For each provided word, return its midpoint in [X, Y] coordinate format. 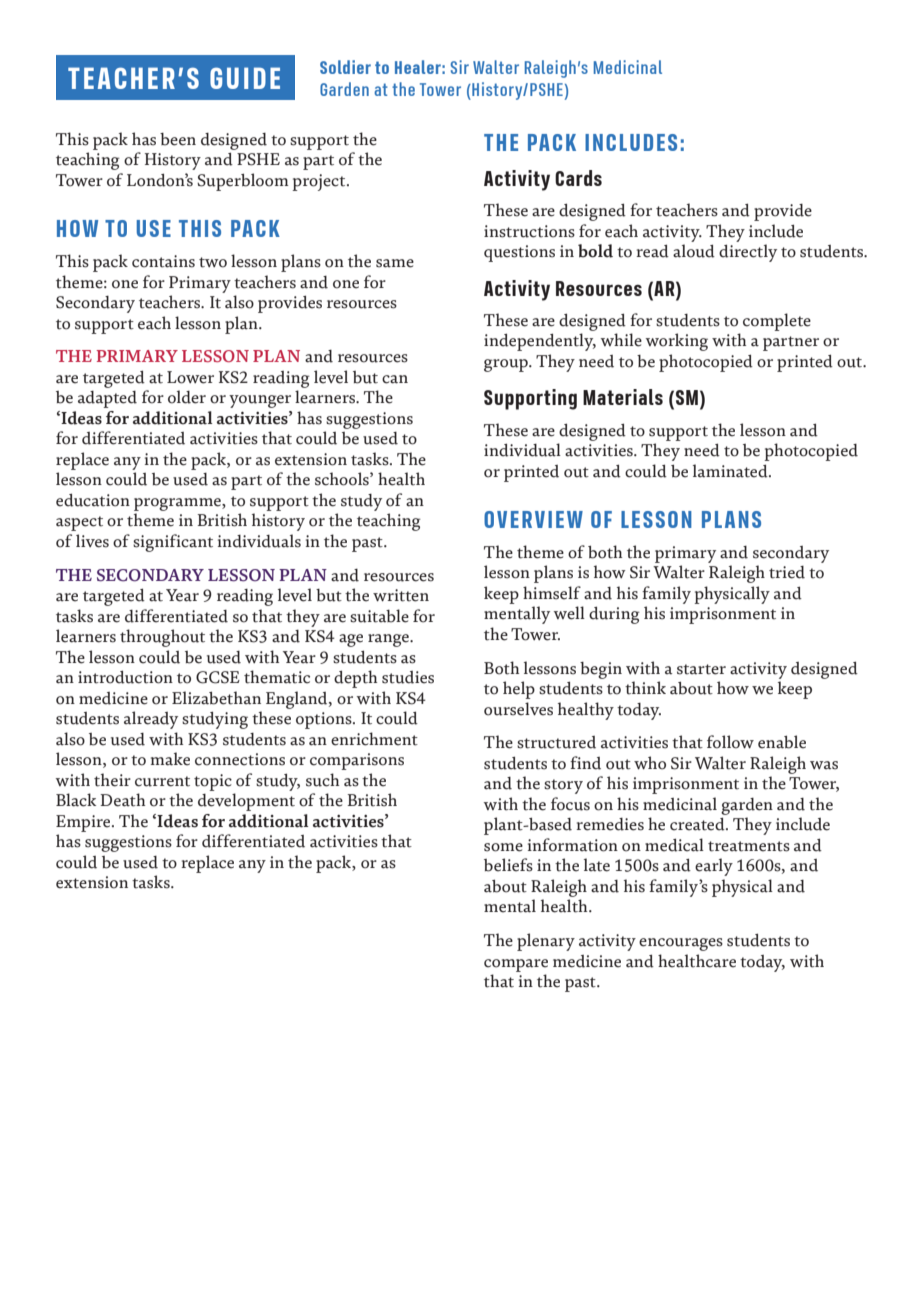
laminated [731, 471]
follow [730, 742]
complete [777, 322]
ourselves [518, 709]
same [395, 263]
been [178, 139]
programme [178, 504]
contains [163, 261]
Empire [84, 823]
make [170, 759]
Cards [578, 178]
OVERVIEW [533, 519]
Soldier [345, 67]
